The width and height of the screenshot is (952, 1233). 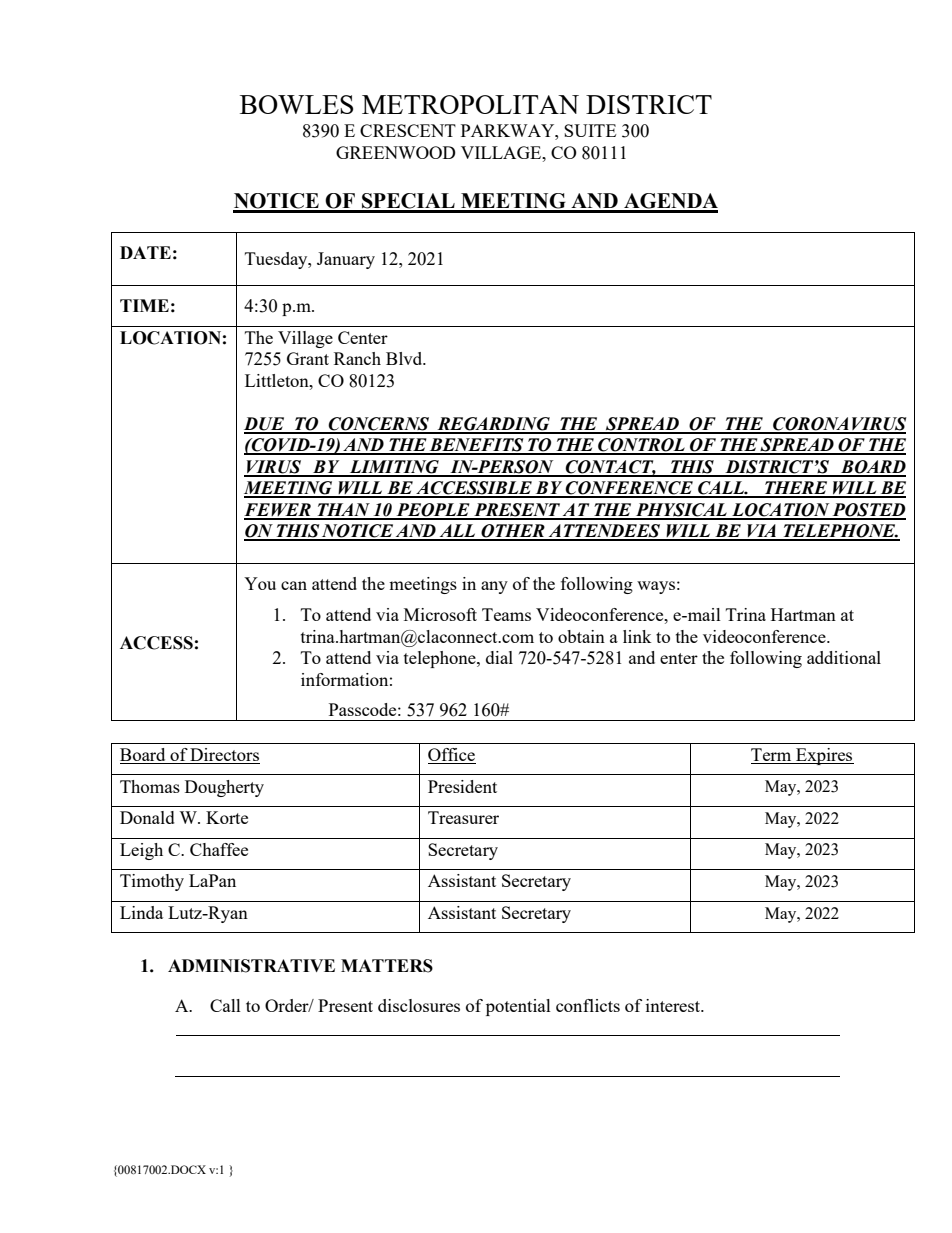 I want to click on You, so click(x=260, y=583).
